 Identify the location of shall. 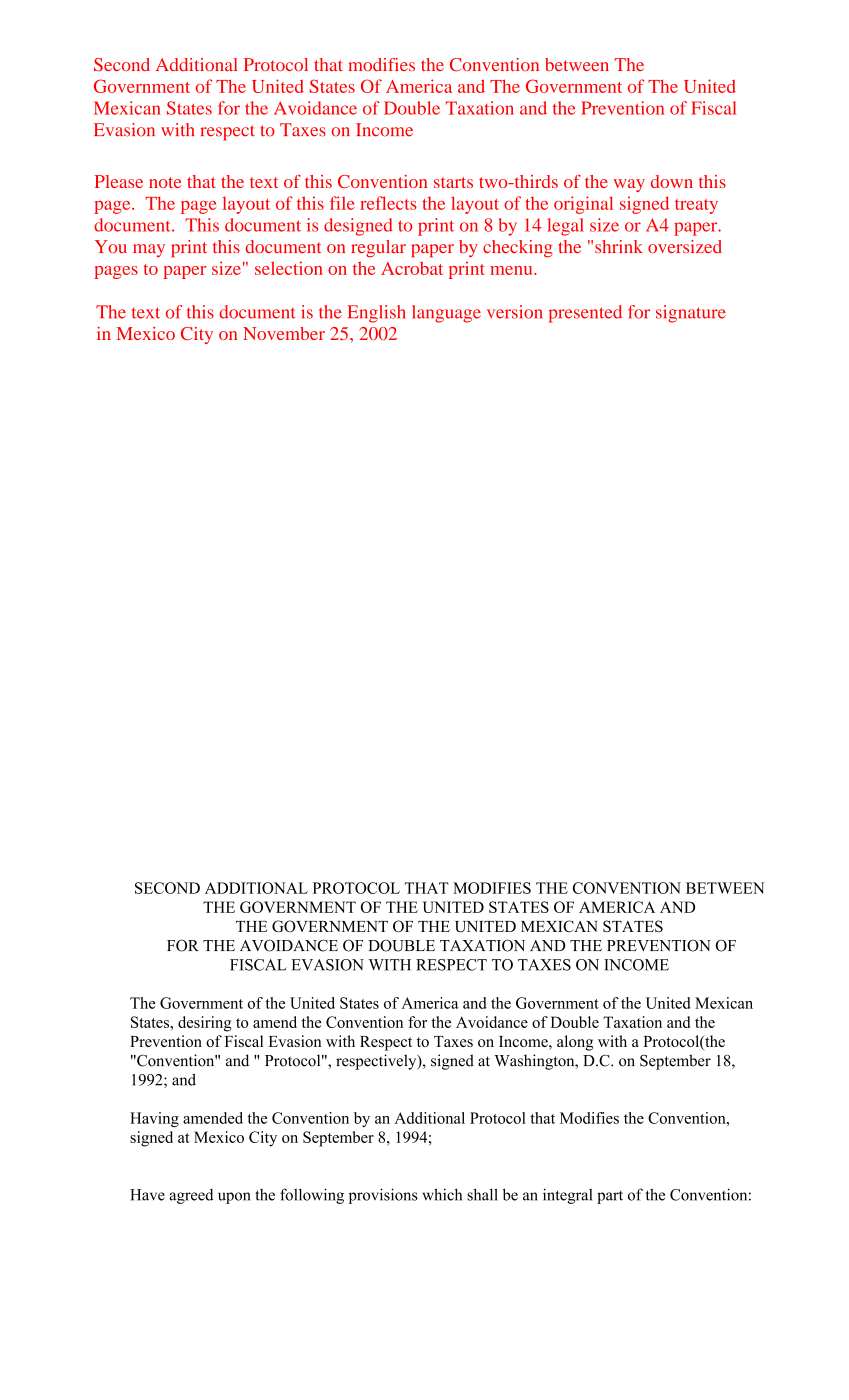
(482, 1194).
